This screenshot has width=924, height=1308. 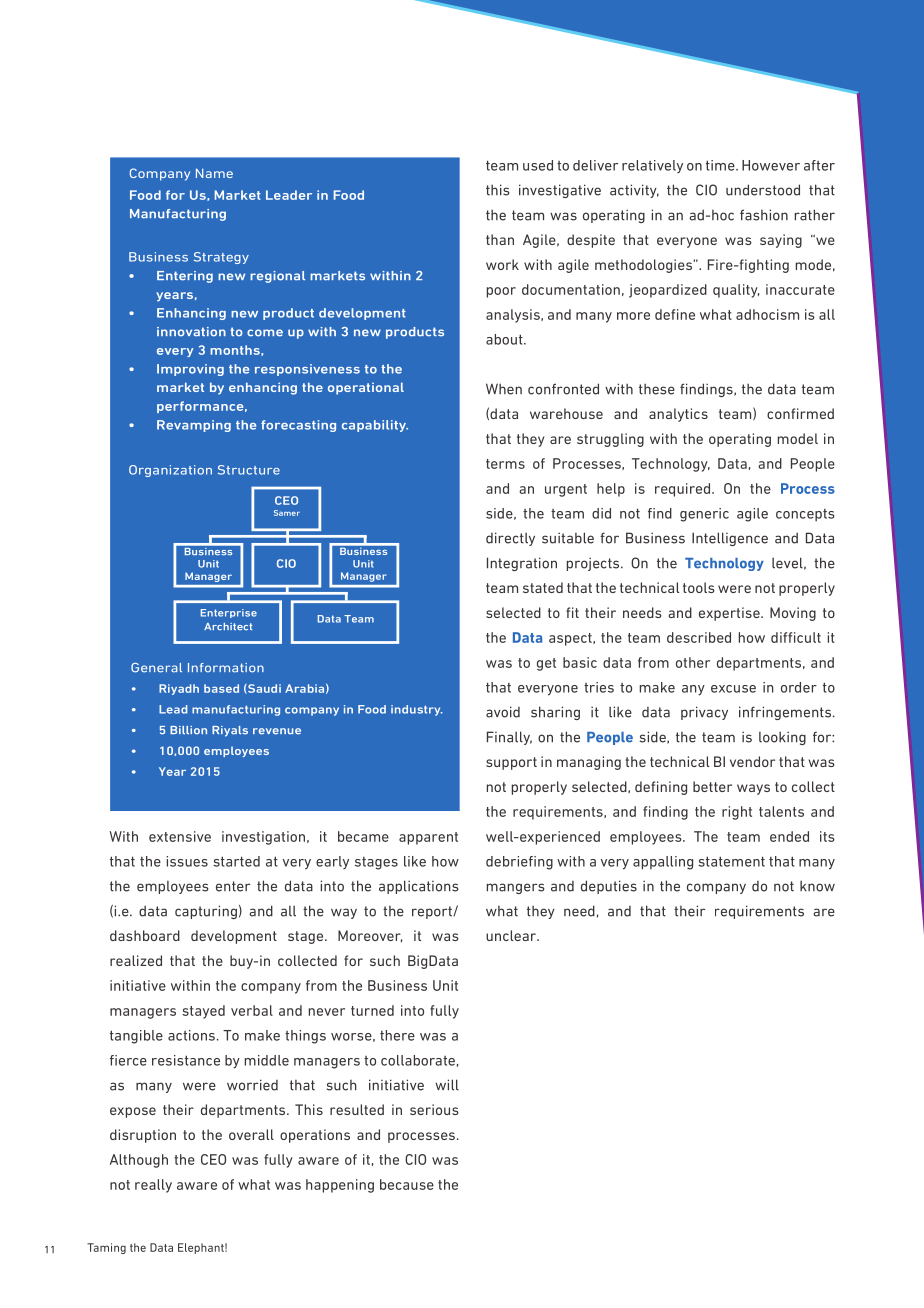 What do you see at coordinates (505, 464) in the screenshot?
I see `terms` at bounding box center [505, 464].
